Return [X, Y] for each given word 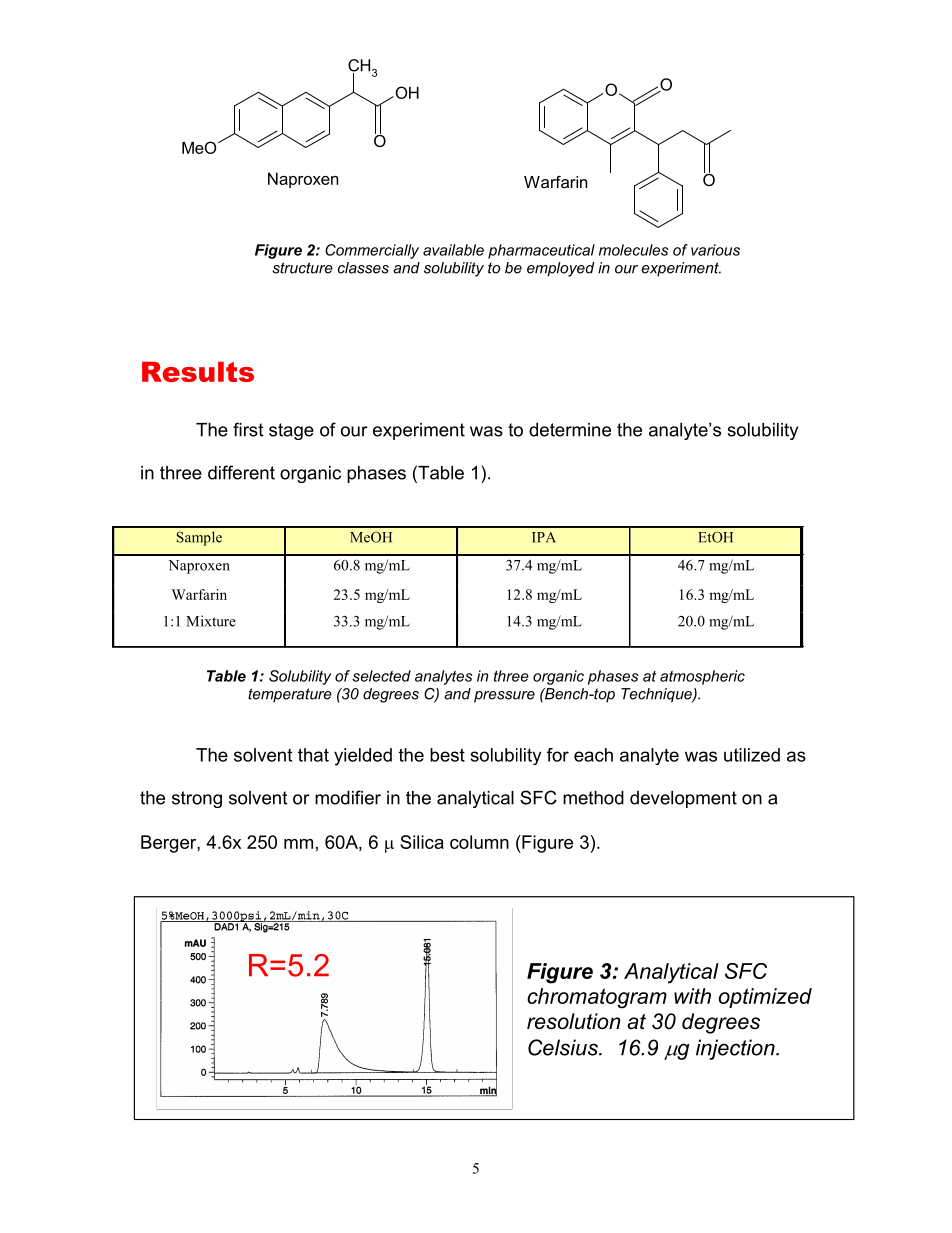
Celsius [564, 1047]
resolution [574, 1021]
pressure [504, 697]
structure [302, 268]
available [453, 250]
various [715, 250]
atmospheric [702, 677]
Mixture [211, 621]
